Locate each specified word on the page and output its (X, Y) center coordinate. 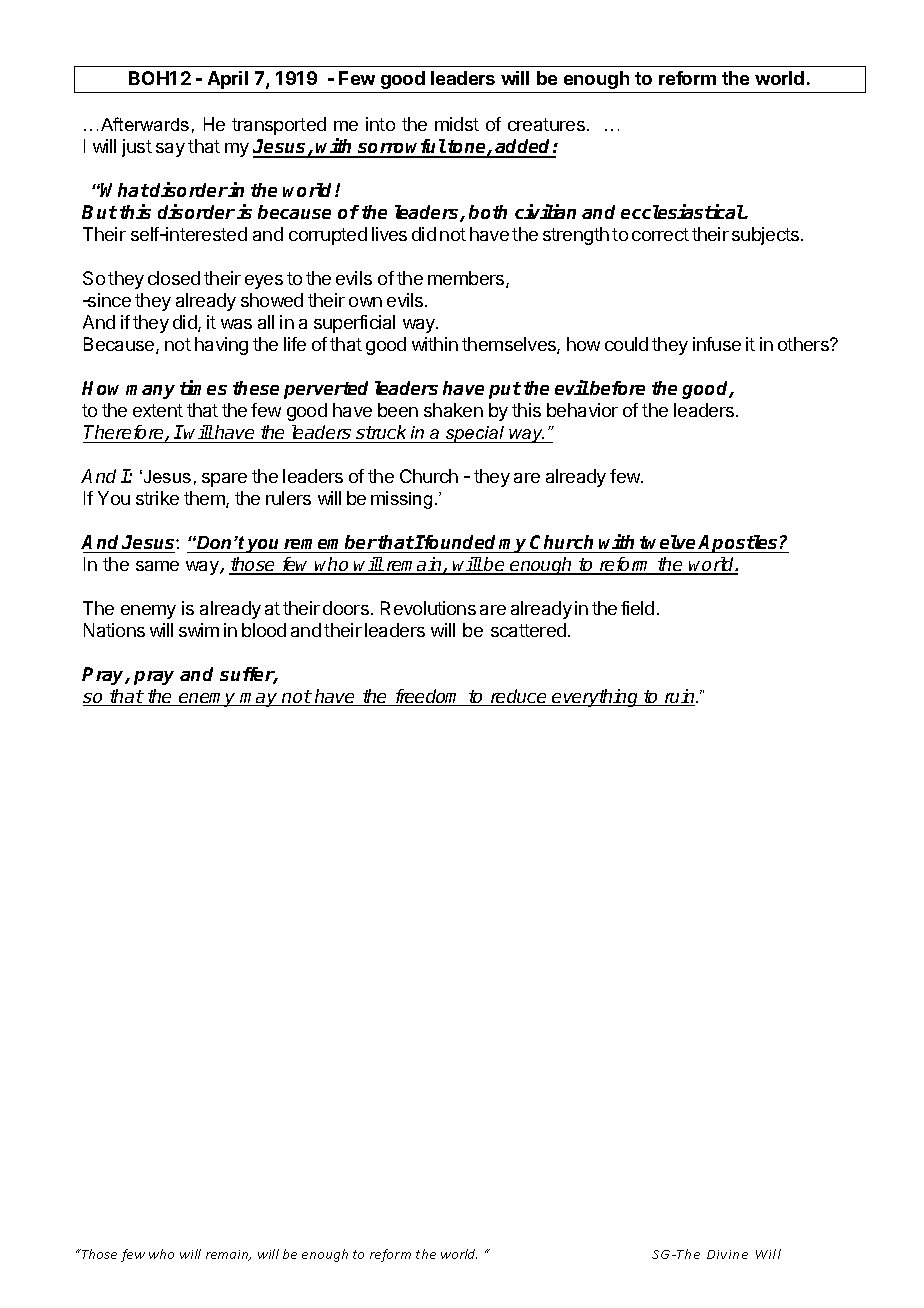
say (170, 150)
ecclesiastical (683, 211)
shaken (453, 410)
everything (596, 698)
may (259, 700)
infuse (717, 344)
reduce (519, 697)
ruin (679, 697)
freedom (428, 697)
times (203, 387)
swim (199, 630)
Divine (727, 1254)
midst (457, 124)
